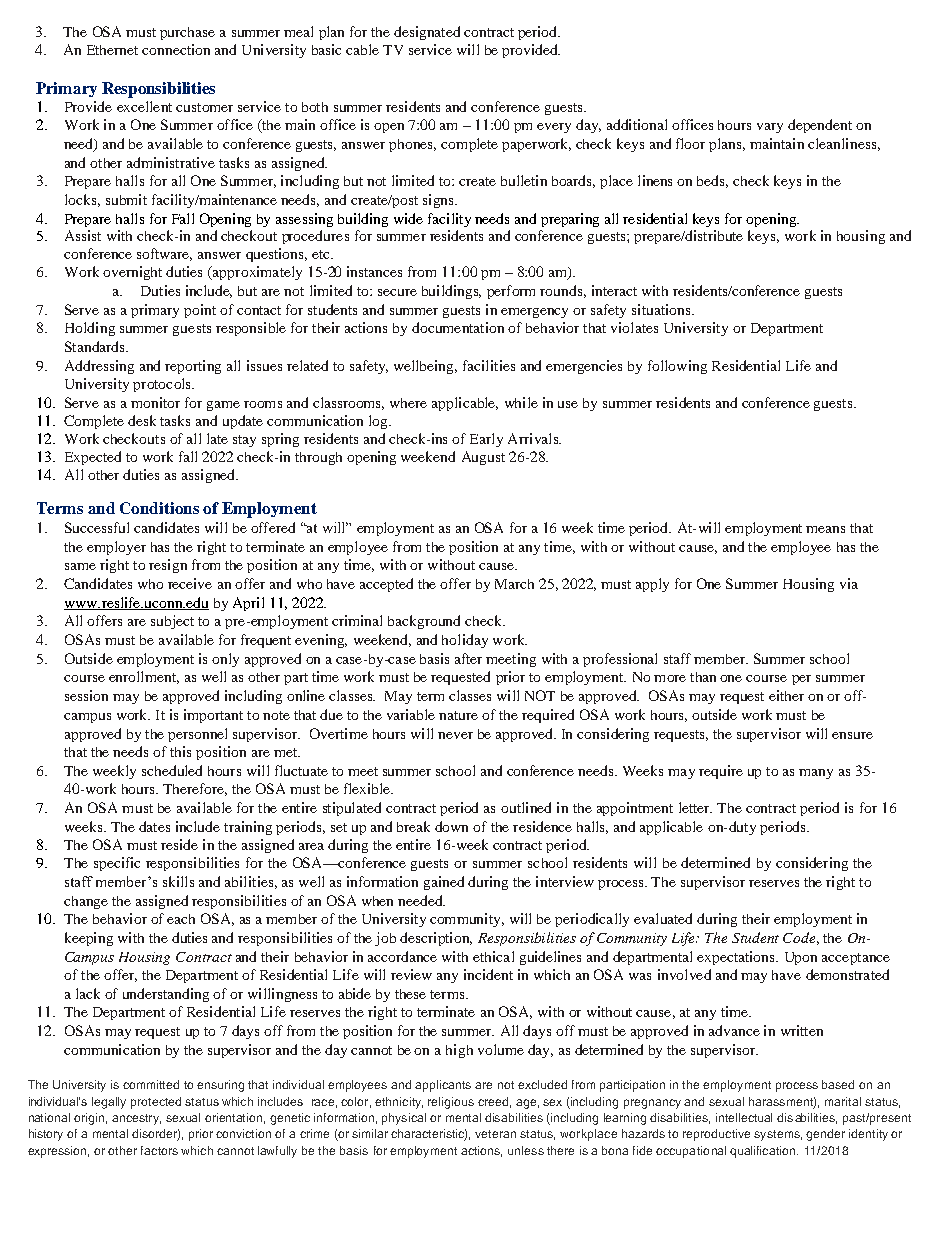  I want to click on designated, so click(427, 33).
